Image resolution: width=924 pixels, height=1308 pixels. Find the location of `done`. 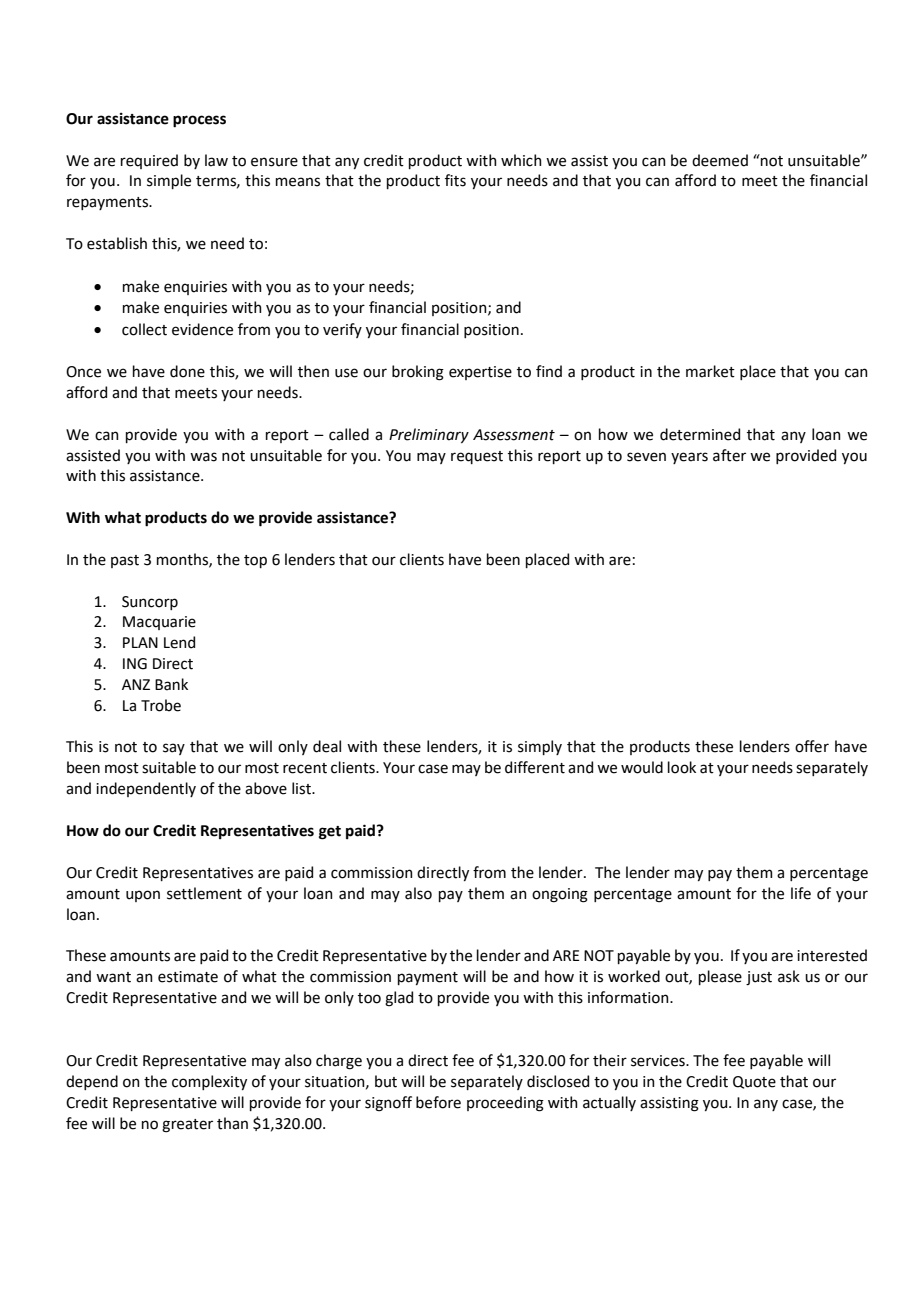

done is located at coordinates (187, 371).
